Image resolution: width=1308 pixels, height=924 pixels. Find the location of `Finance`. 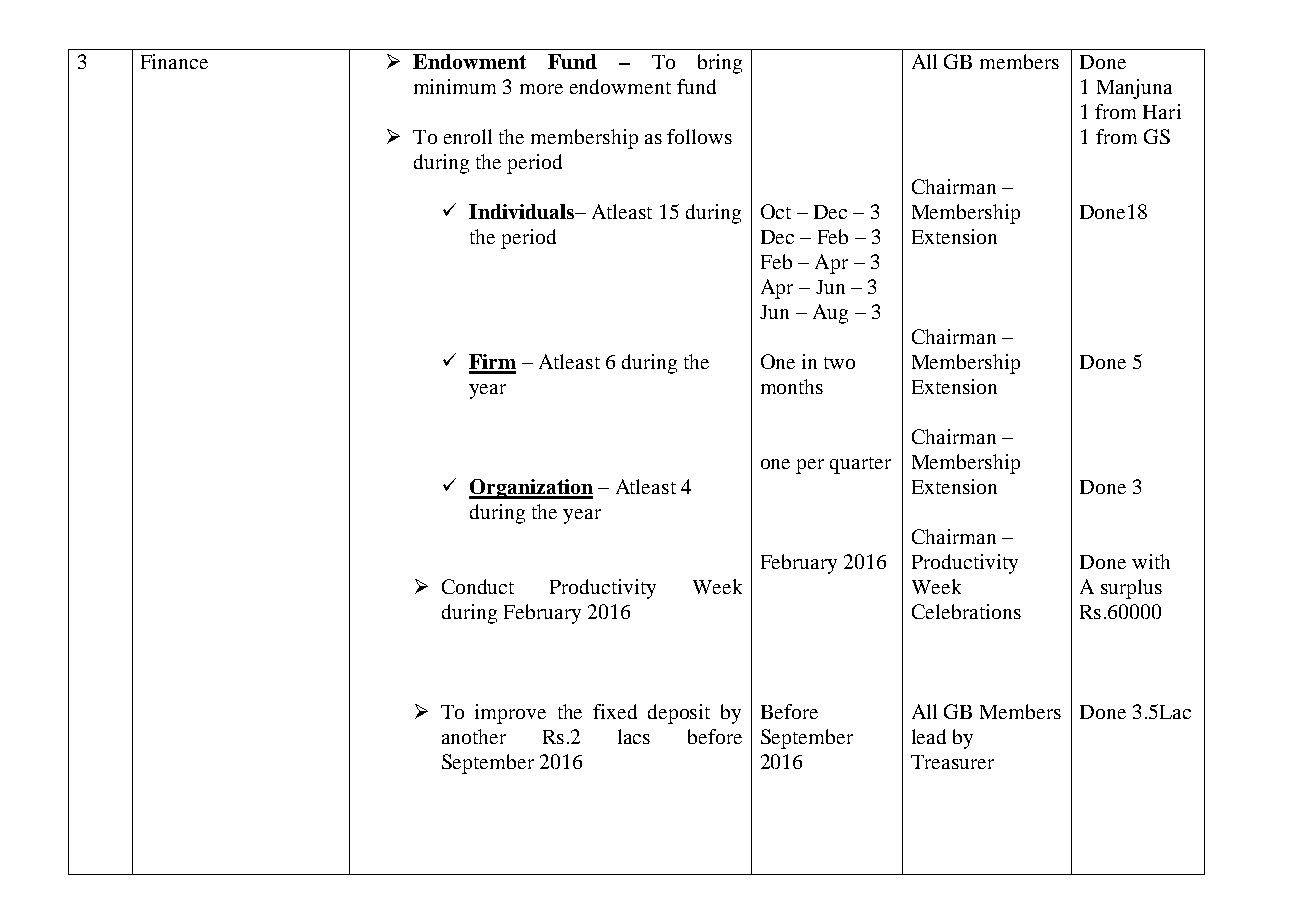

Finance is located at coordinates (174, 61).
